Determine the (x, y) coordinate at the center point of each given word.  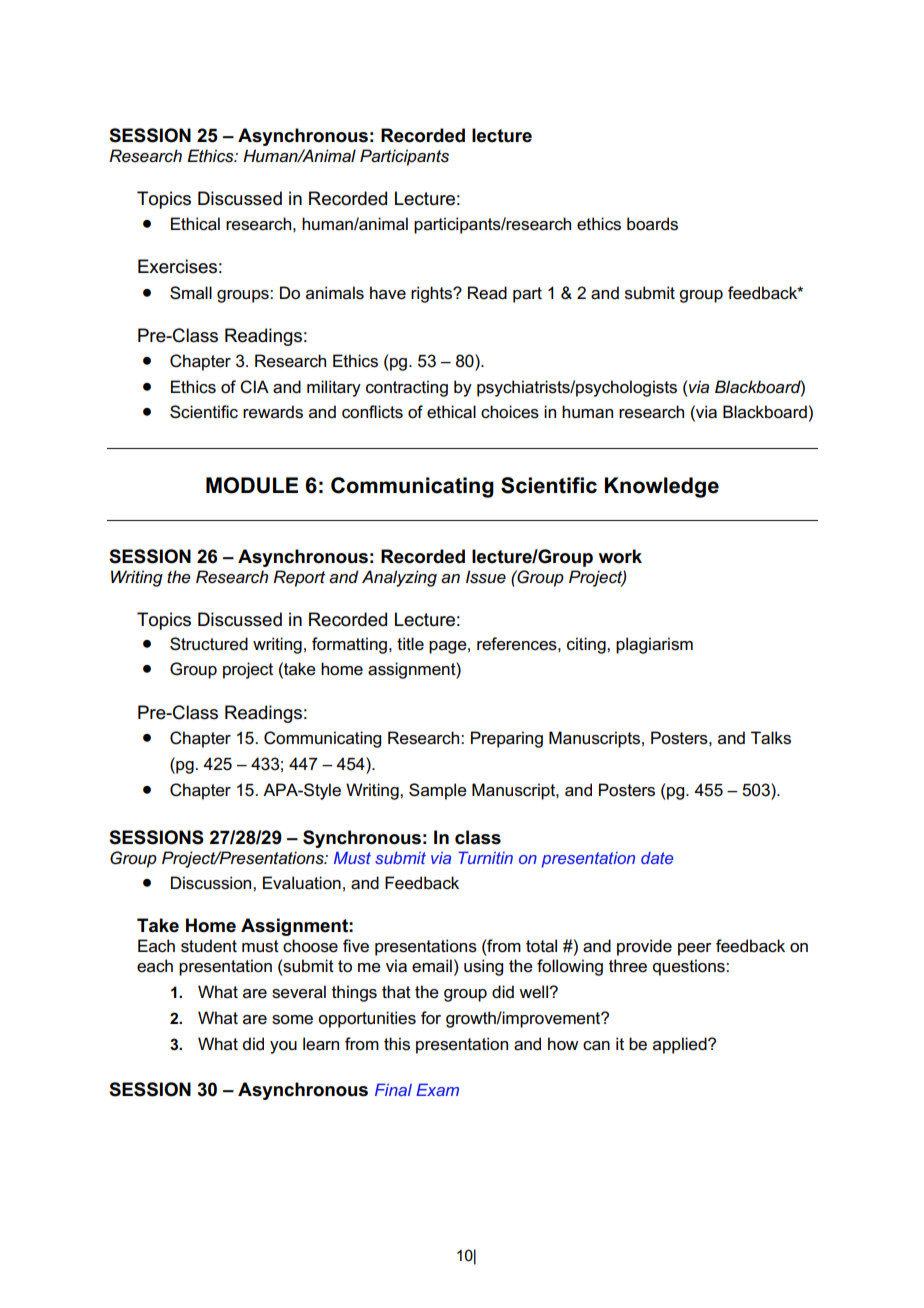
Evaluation (302, 883)
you (283, 1047)
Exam (437, 1089)
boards (652, 224)
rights (433, 294)
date (657, 858)
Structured (209, 644)
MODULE (252, 485)
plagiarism (654, 645)
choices (510, 412)
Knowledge (662, 487)
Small (191, 293)
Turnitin (485, 857)
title (410, 644)
